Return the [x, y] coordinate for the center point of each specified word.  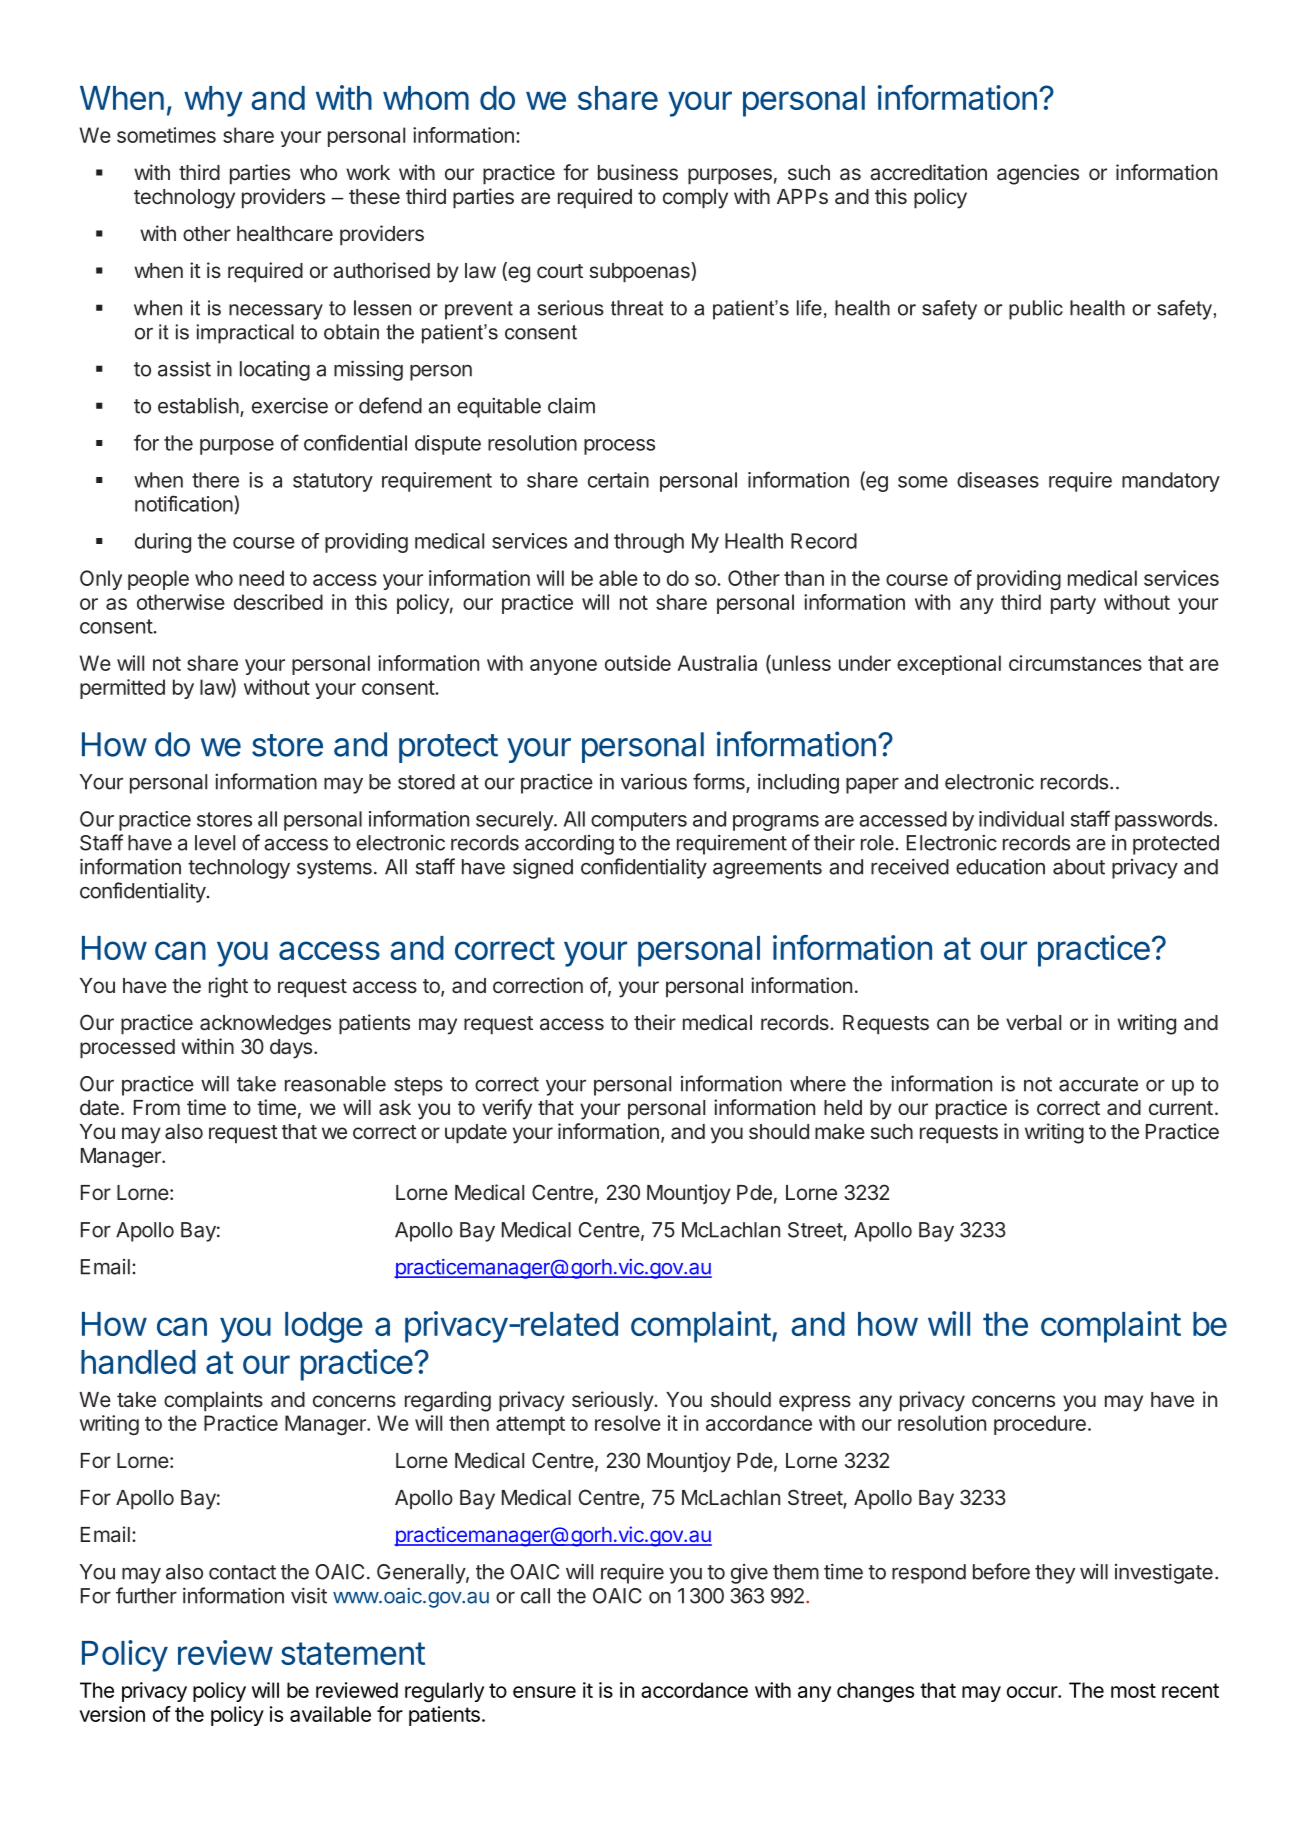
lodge [324, 1327]
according [569, 845]
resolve [628, 1423]
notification [185, 503]
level [215, 843]
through [649, 543]
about [1079, 867]
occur [1033, 1692]
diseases [998, 480]
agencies [1038, 174]
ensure [544, 1692]
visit [309, 1595]
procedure [1040, 1425]
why [213, 101]
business [638, 172]
